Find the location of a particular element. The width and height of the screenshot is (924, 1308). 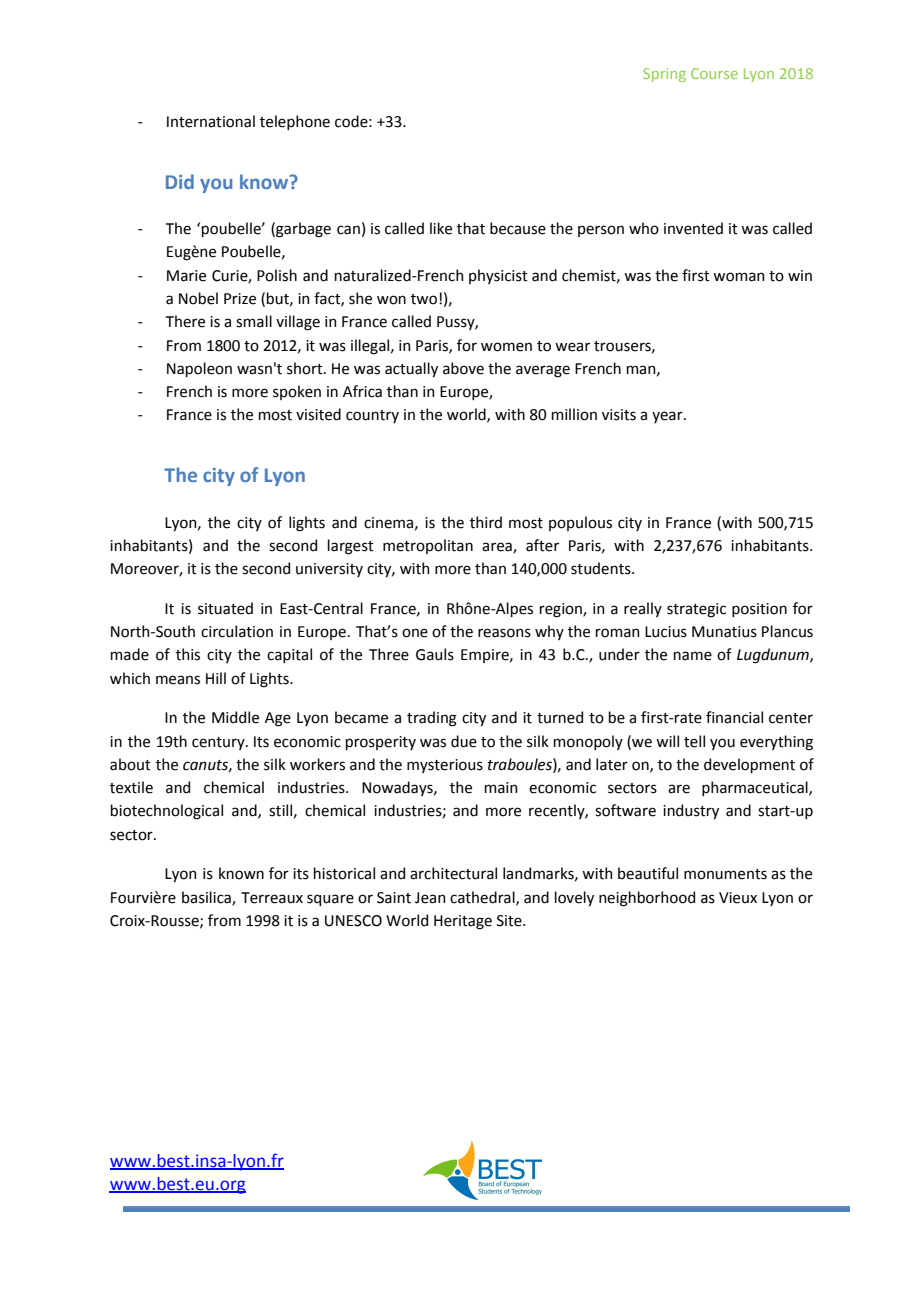

year is located at coordinates (668, 417).
